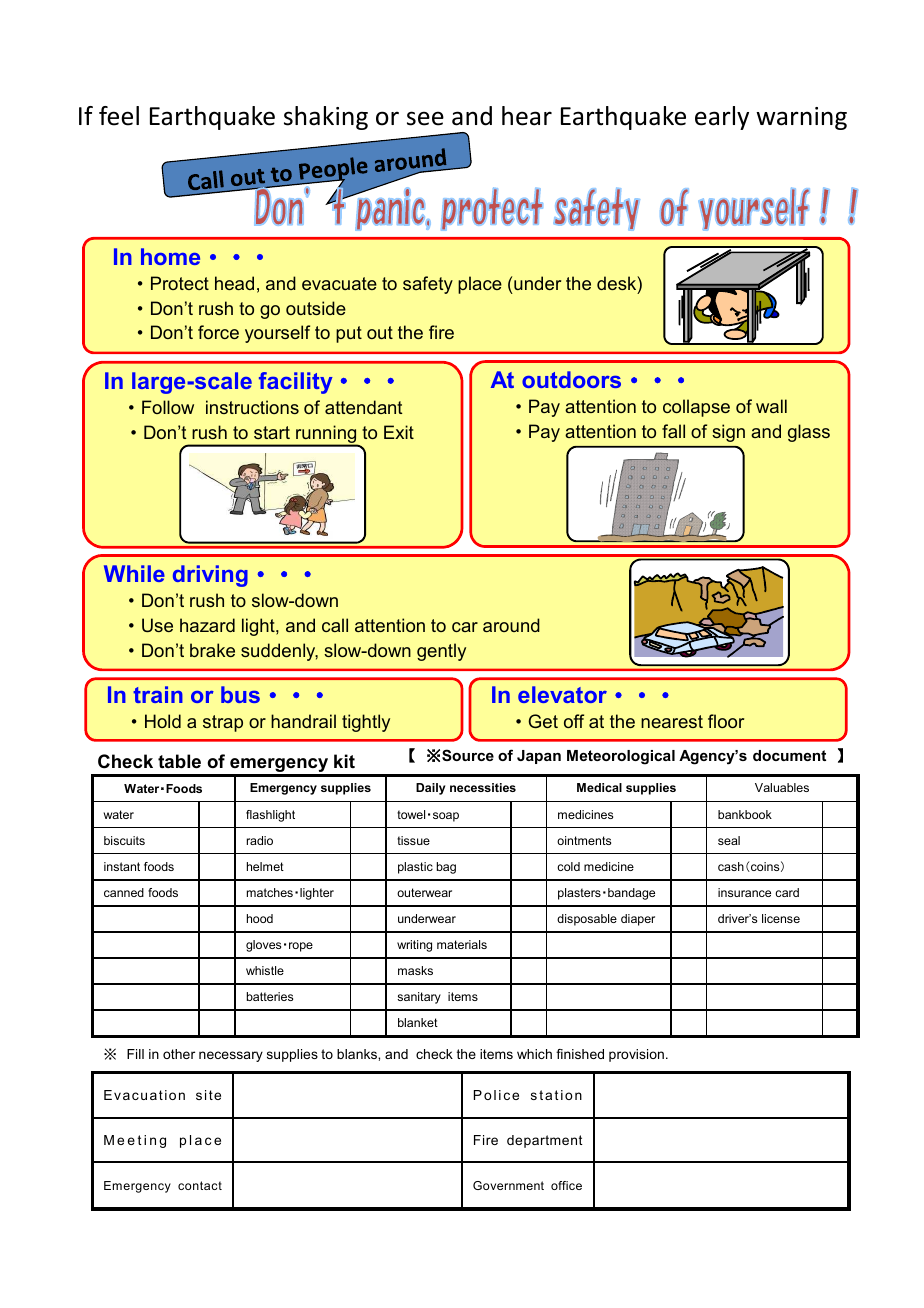 This image has width=924, height=1308. What do you see at coordinates (424, 892) in the image?
I see `outerwear` at bounding box center [424, 892].
